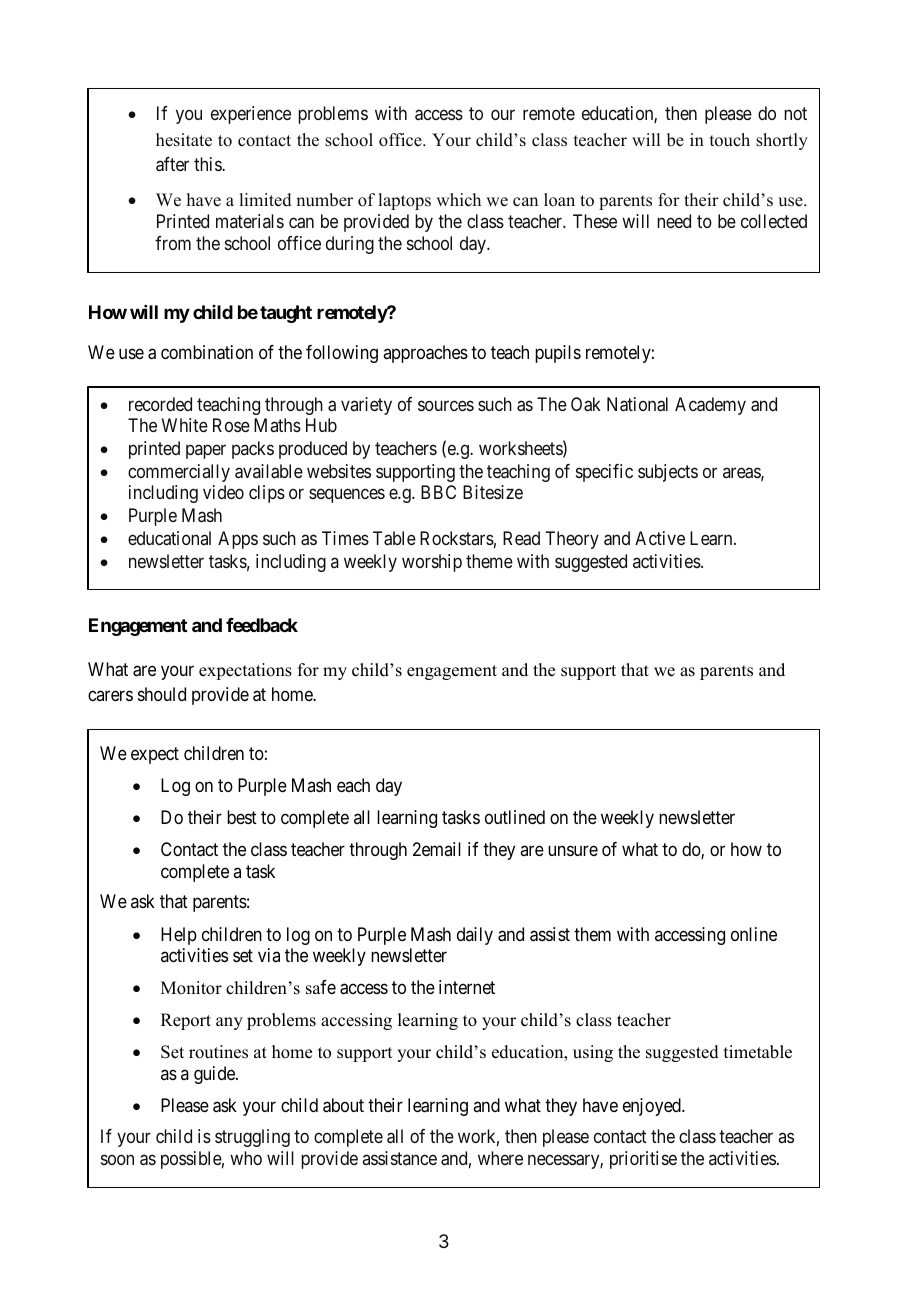 The image size is (924, 1308). I want to click on touch, so click(730, 140).
